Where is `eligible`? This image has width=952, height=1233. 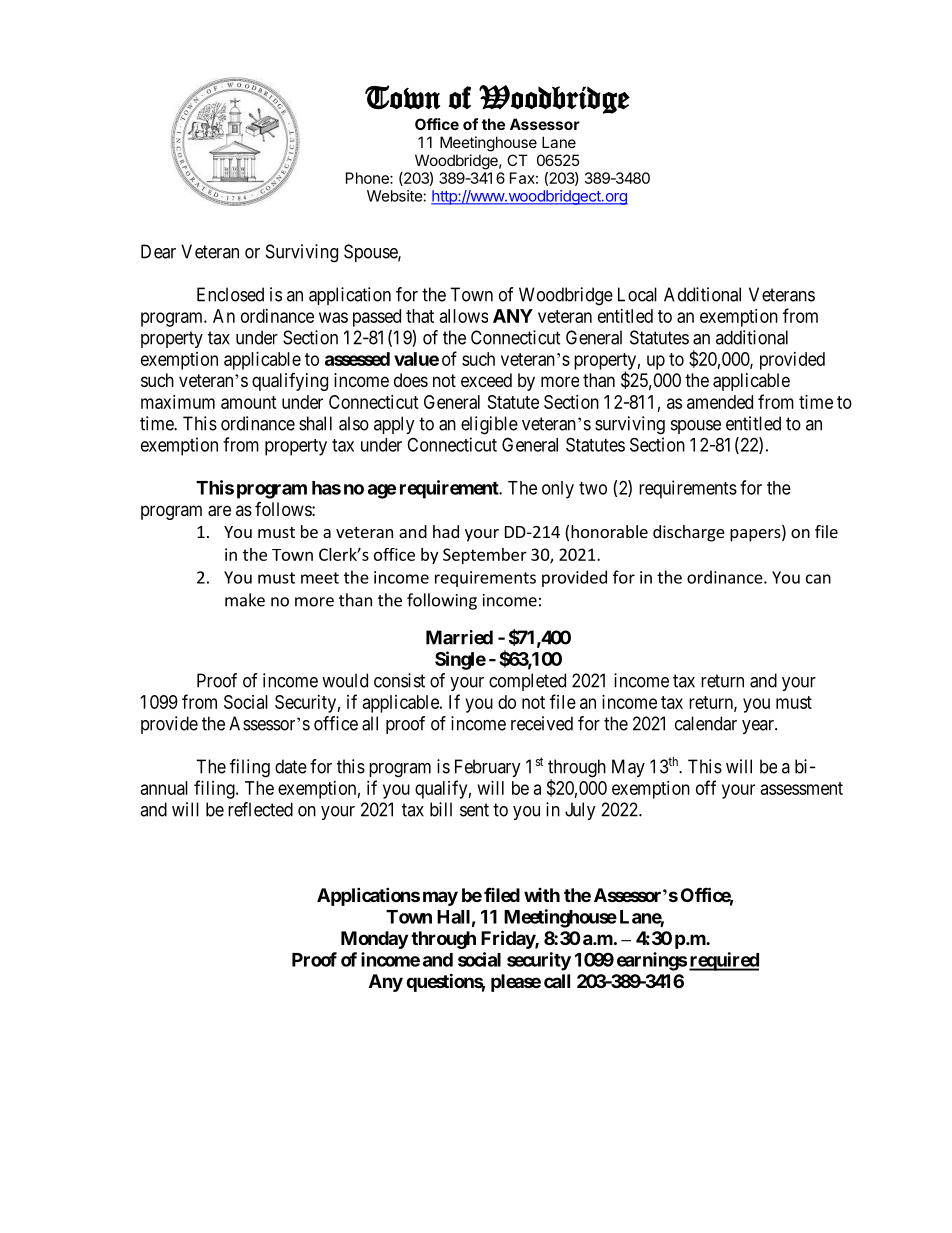 eligible is located at coordinates (489, 425).
